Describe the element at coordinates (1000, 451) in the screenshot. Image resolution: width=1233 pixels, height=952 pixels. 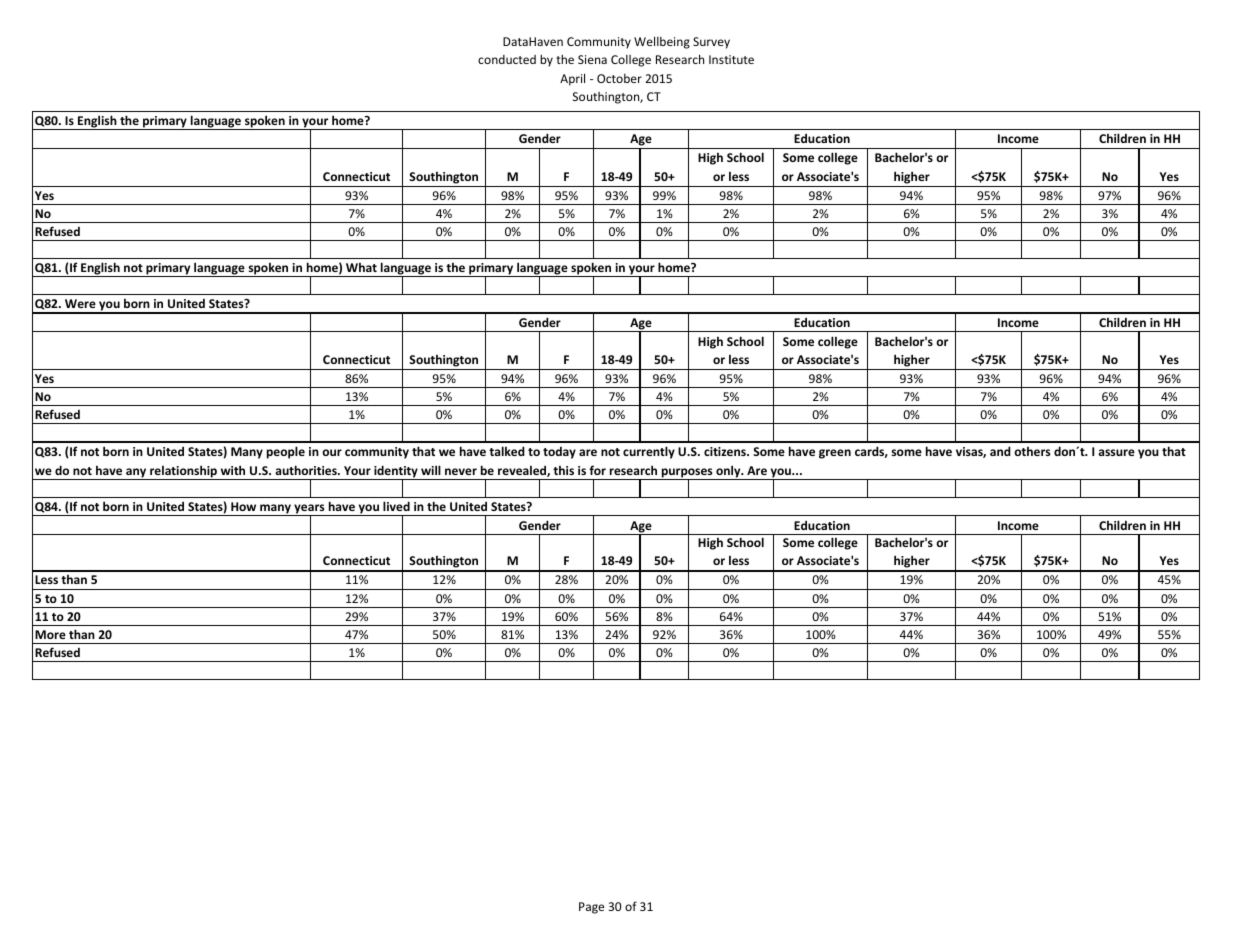
I see `and` at that location.
